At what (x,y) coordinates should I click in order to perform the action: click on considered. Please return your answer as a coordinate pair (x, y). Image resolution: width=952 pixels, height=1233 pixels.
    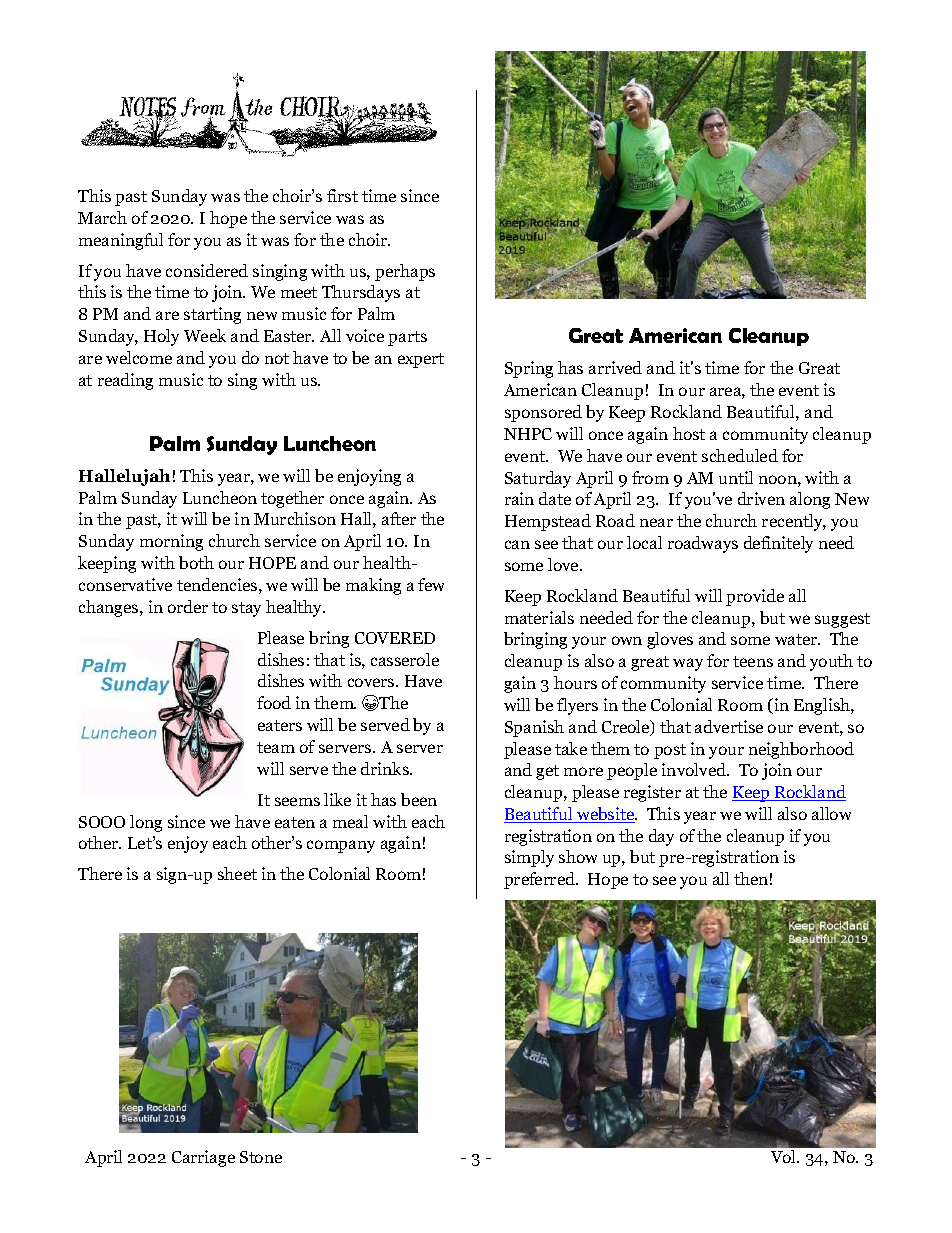
    Looking at the image, I should click on (207, 270).
